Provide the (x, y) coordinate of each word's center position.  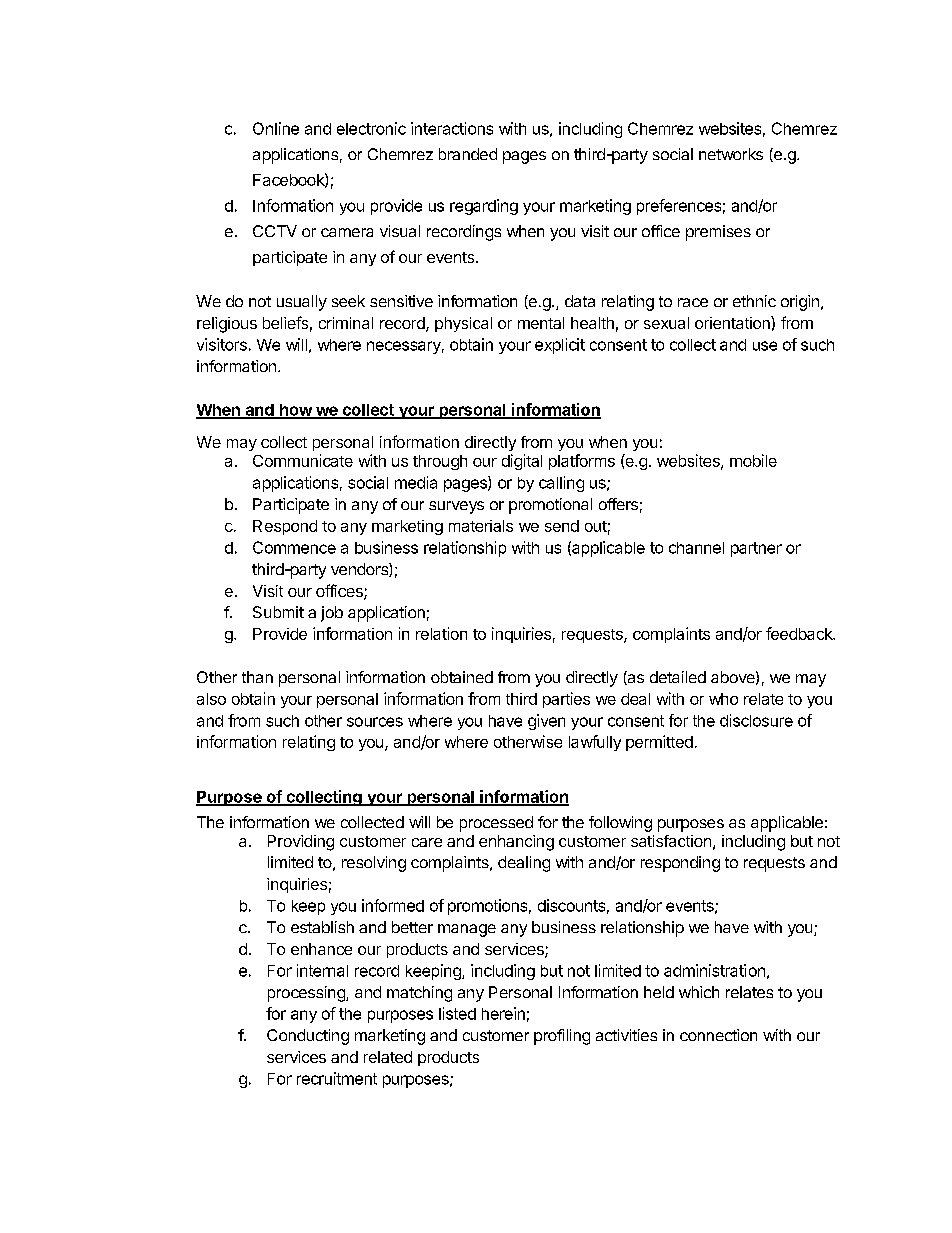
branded (468, 154)
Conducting (308, 1037)
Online (276, 128)
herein (503, 1013)
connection (718, 1035)
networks (731, 154)
